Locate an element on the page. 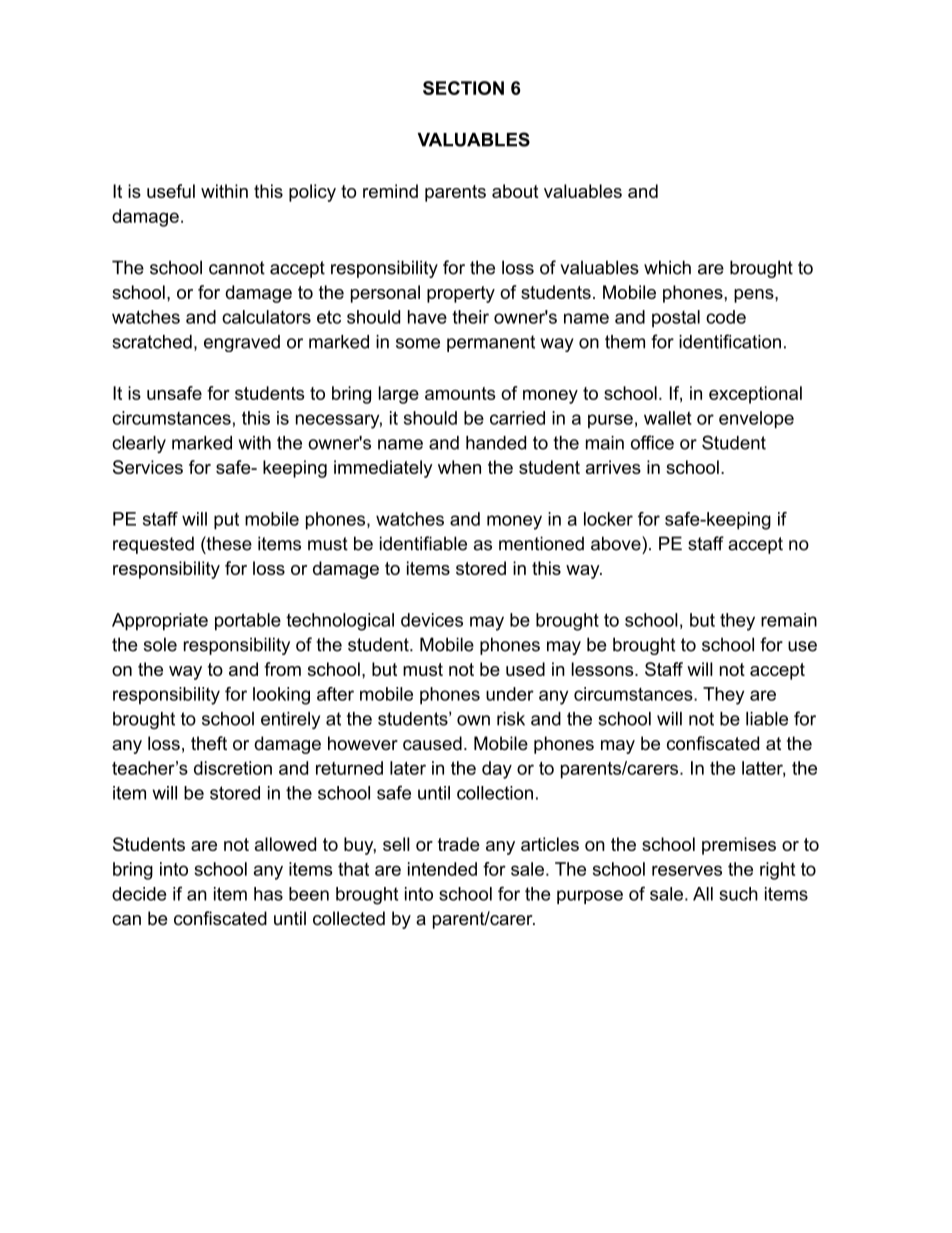 This page has width=952, height=1233. has is located at coordinates (268, 894).
